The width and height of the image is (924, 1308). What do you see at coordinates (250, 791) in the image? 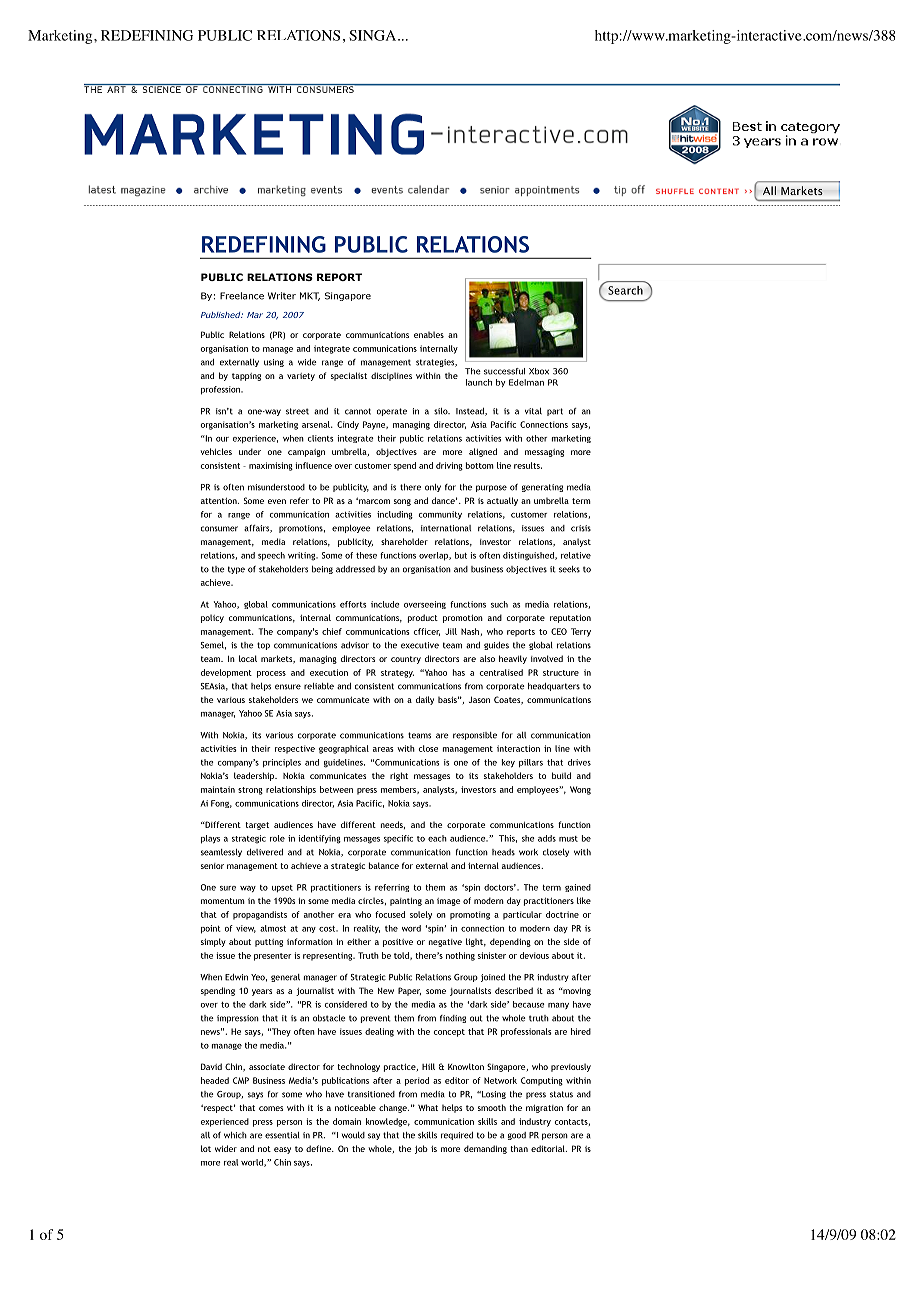
I see `strong` at bounding box center [250, 791].
